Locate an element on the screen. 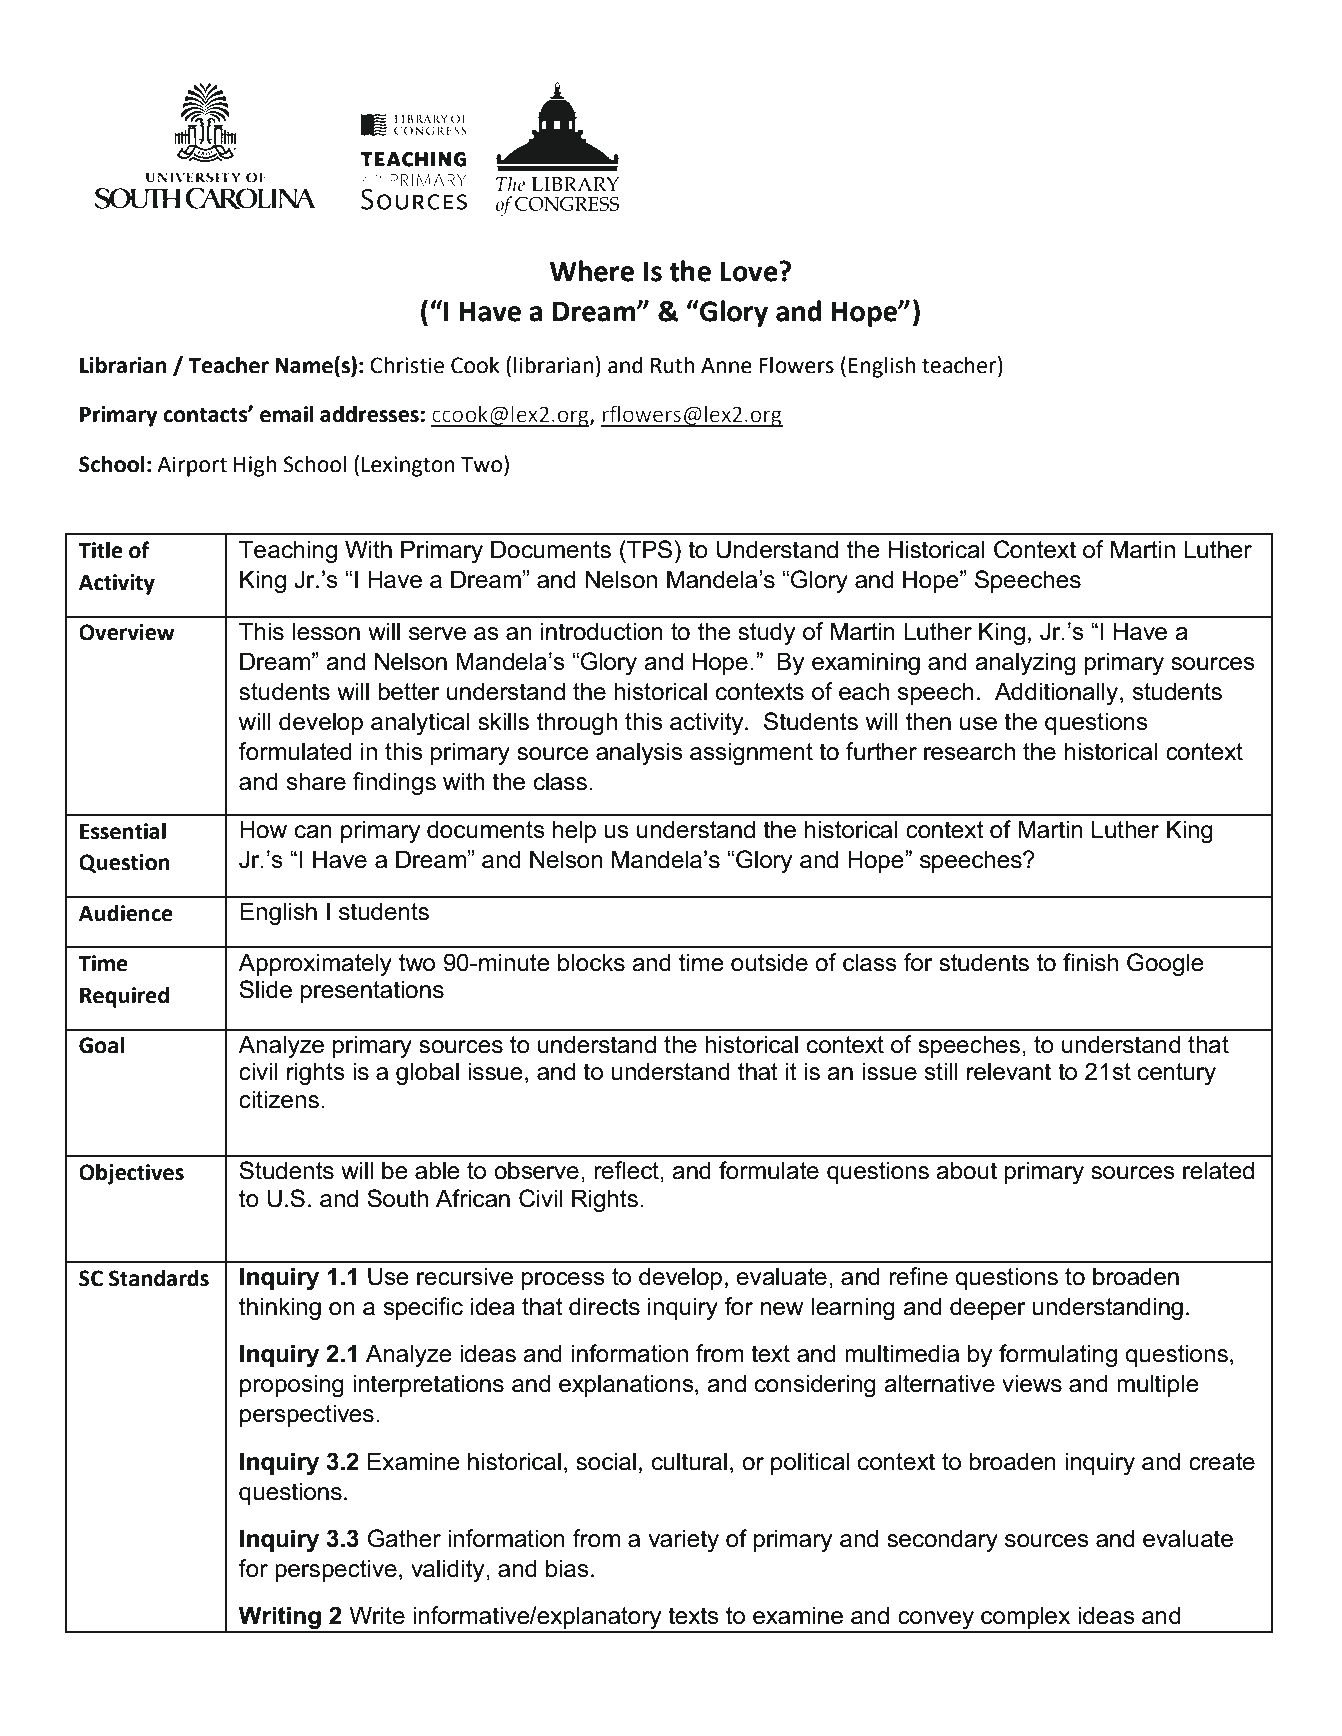 The height and width of the screenshot is (1736, 1342). Standards is located at coordinates (159, 1278).
